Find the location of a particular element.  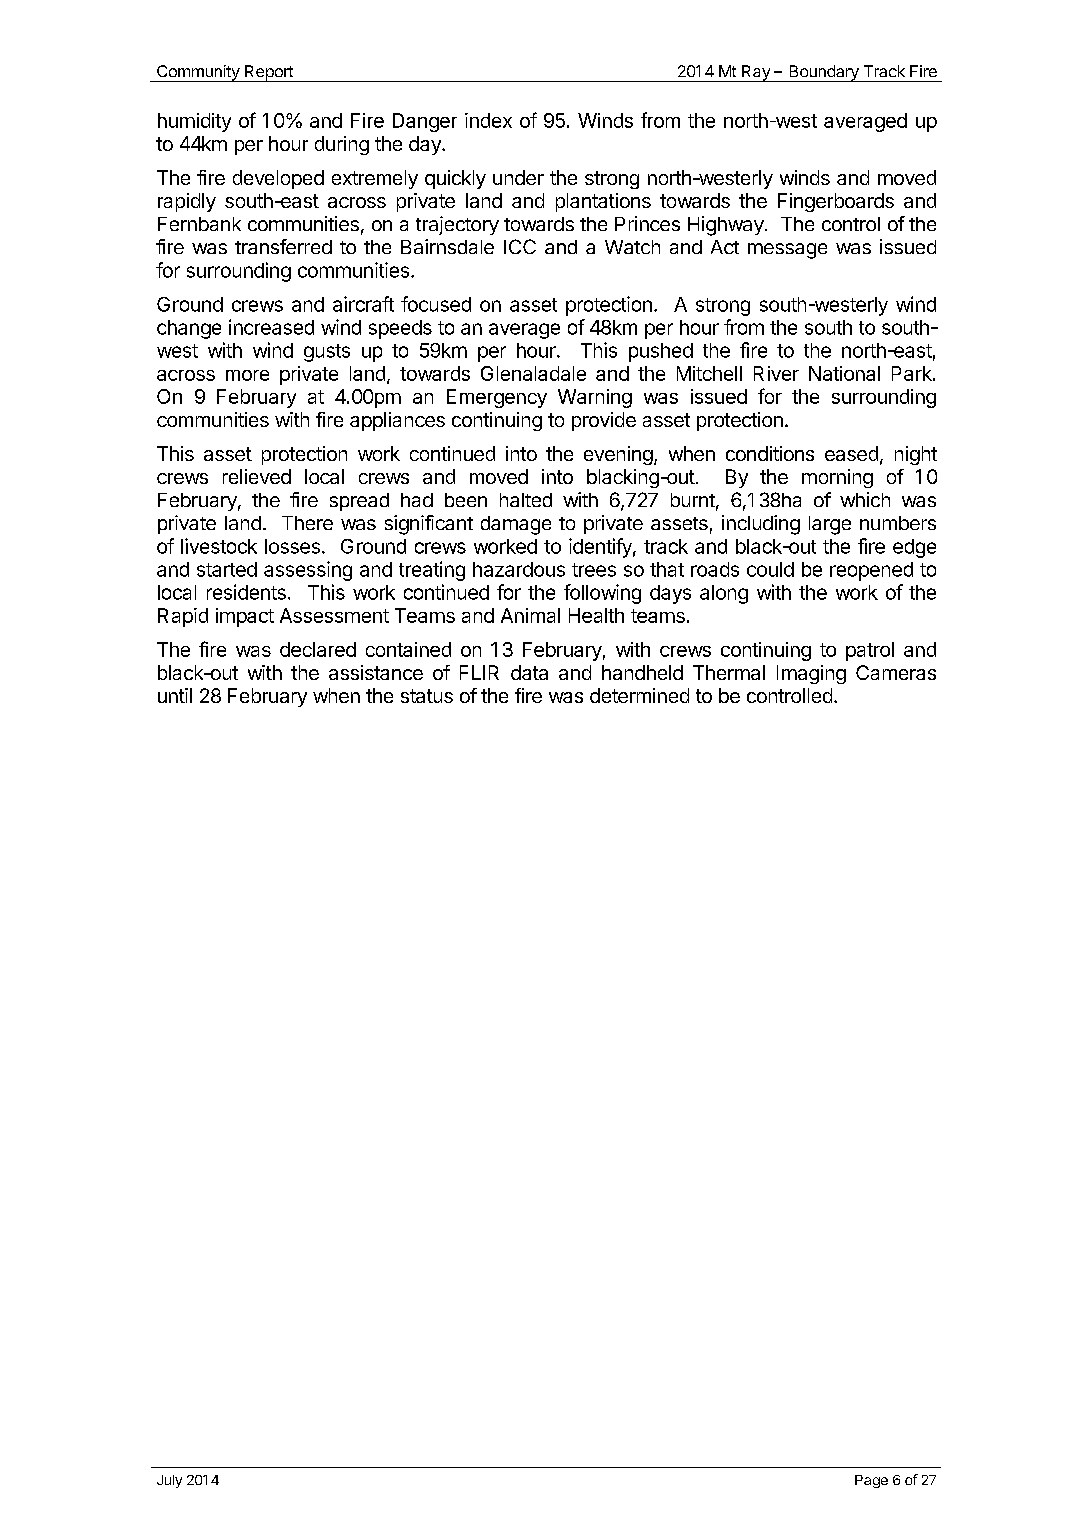

large is located at coordinates (830, 525).
